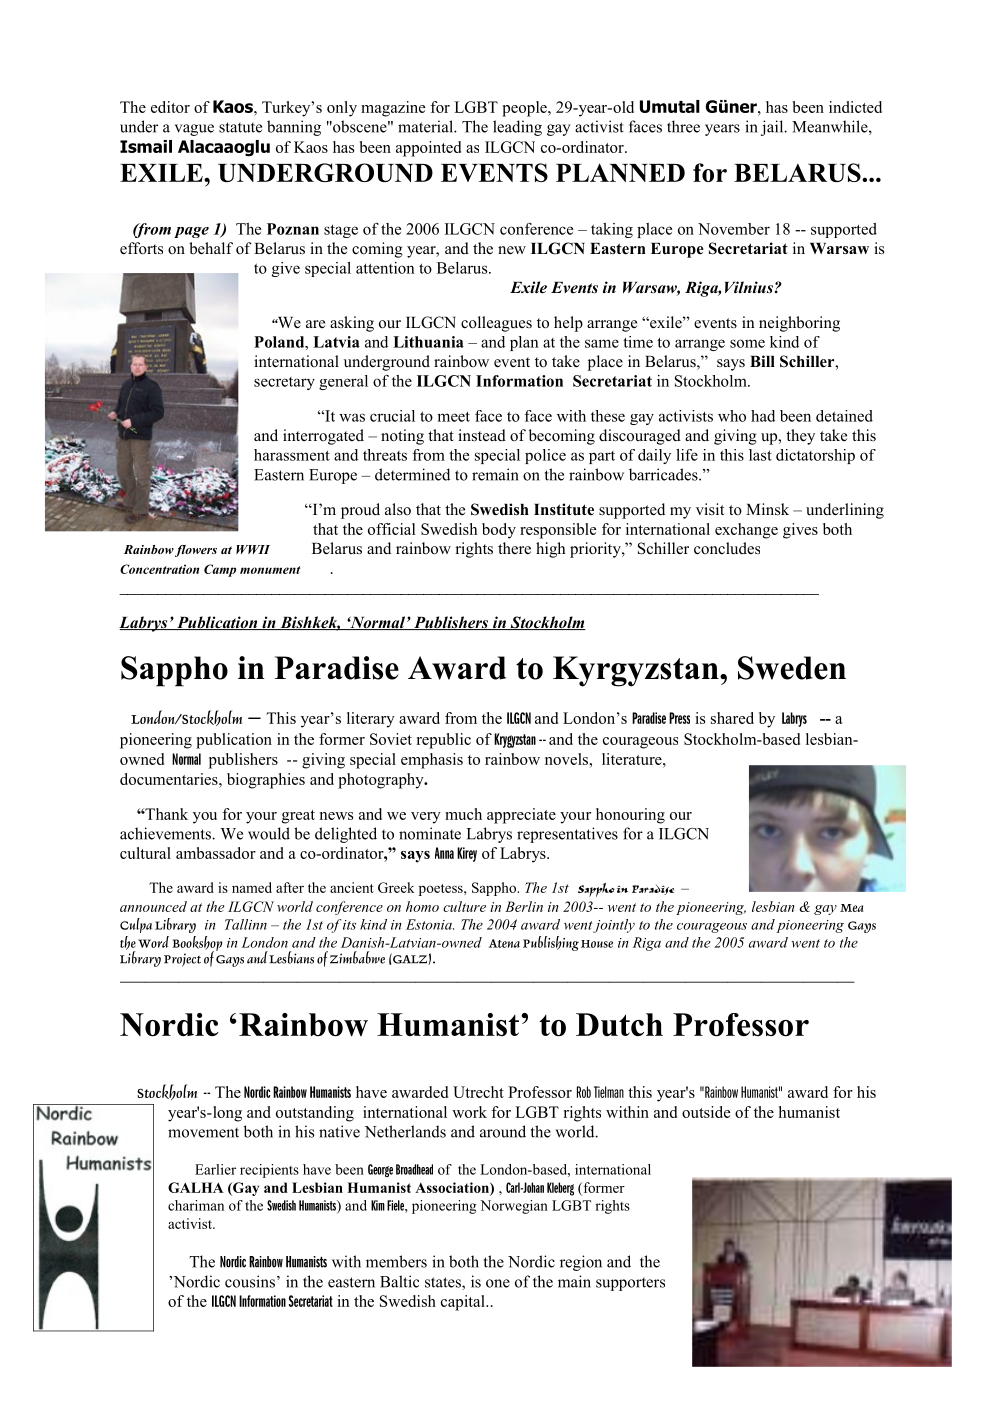 The width and height of the page is (1005, 1422). Describe the element at coordinates (619, 1024) in the page. I see `Dutch` at that location.
